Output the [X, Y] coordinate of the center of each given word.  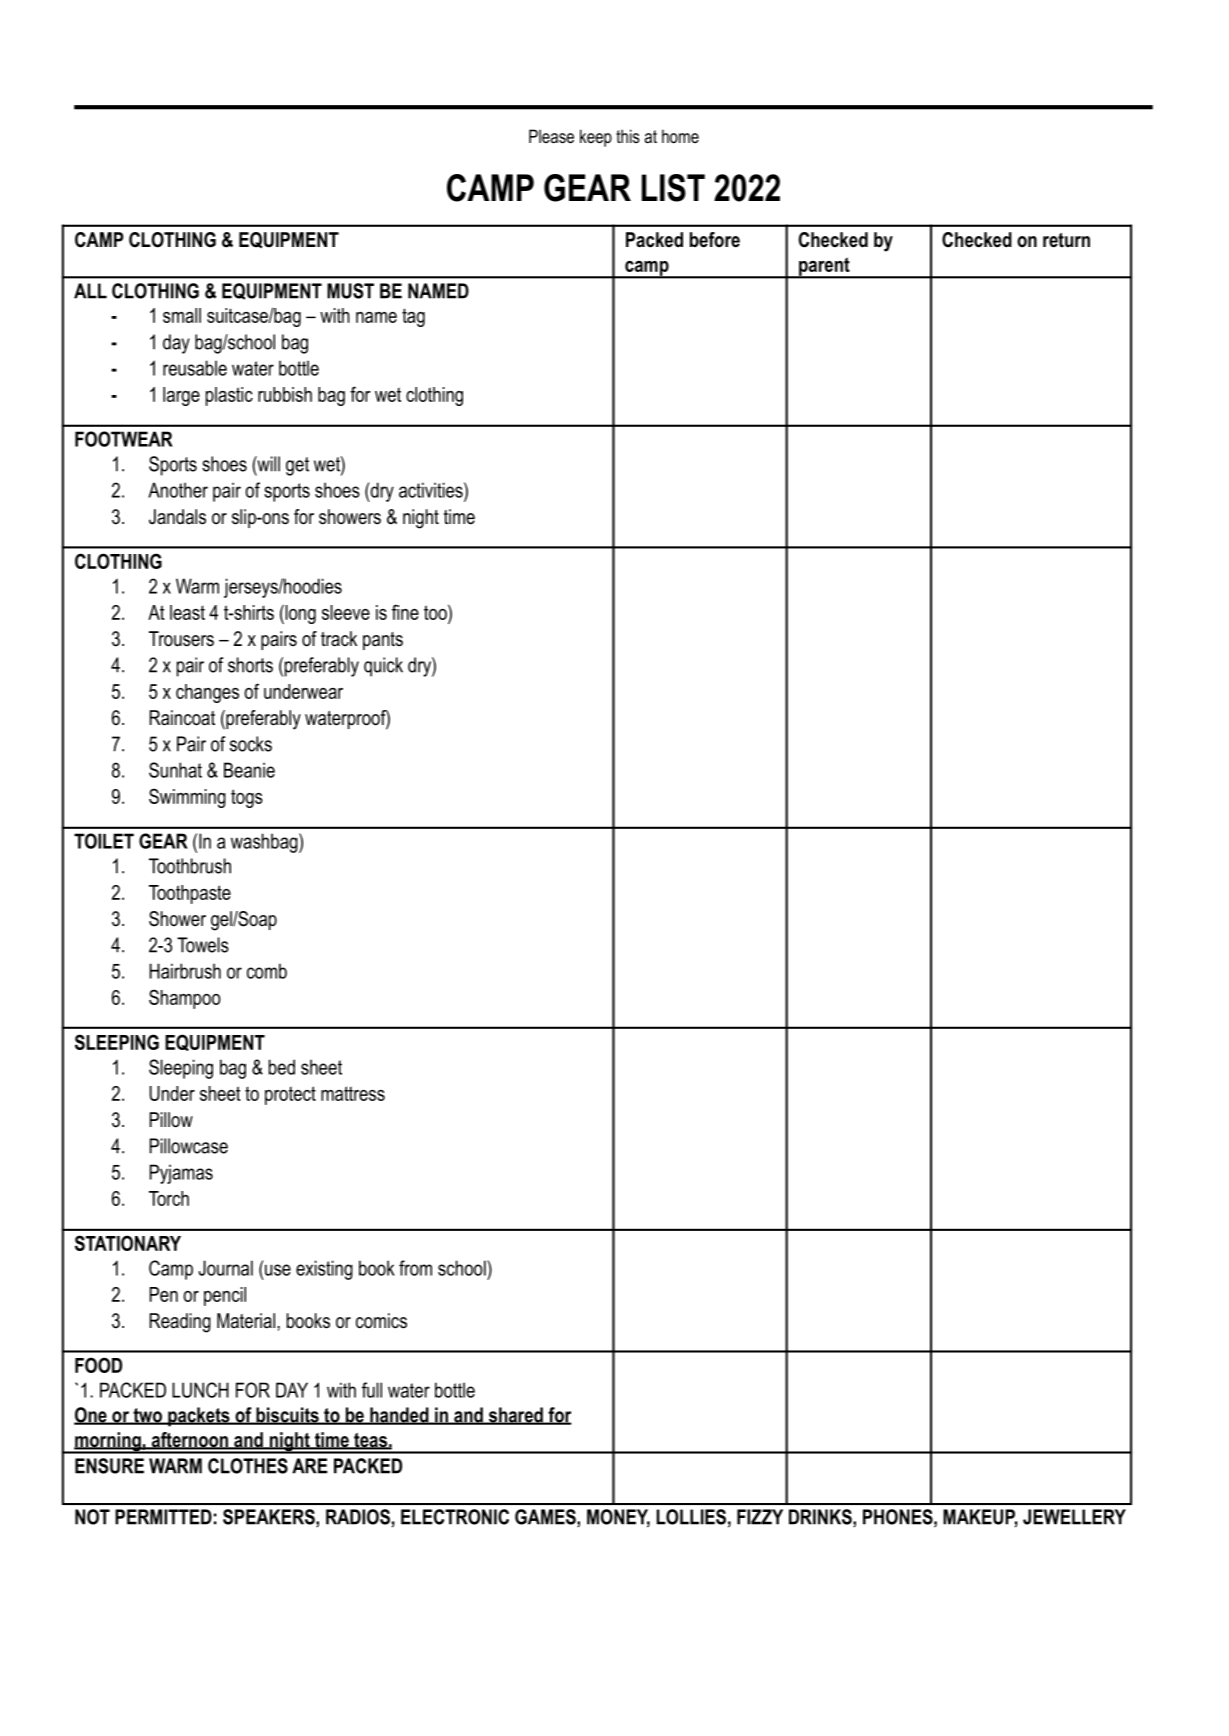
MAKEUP [980, 1518]
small [182, 315]
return [1066, 240]
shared [515, 1416]
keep [596, 138]
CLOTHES [248, 1466]
